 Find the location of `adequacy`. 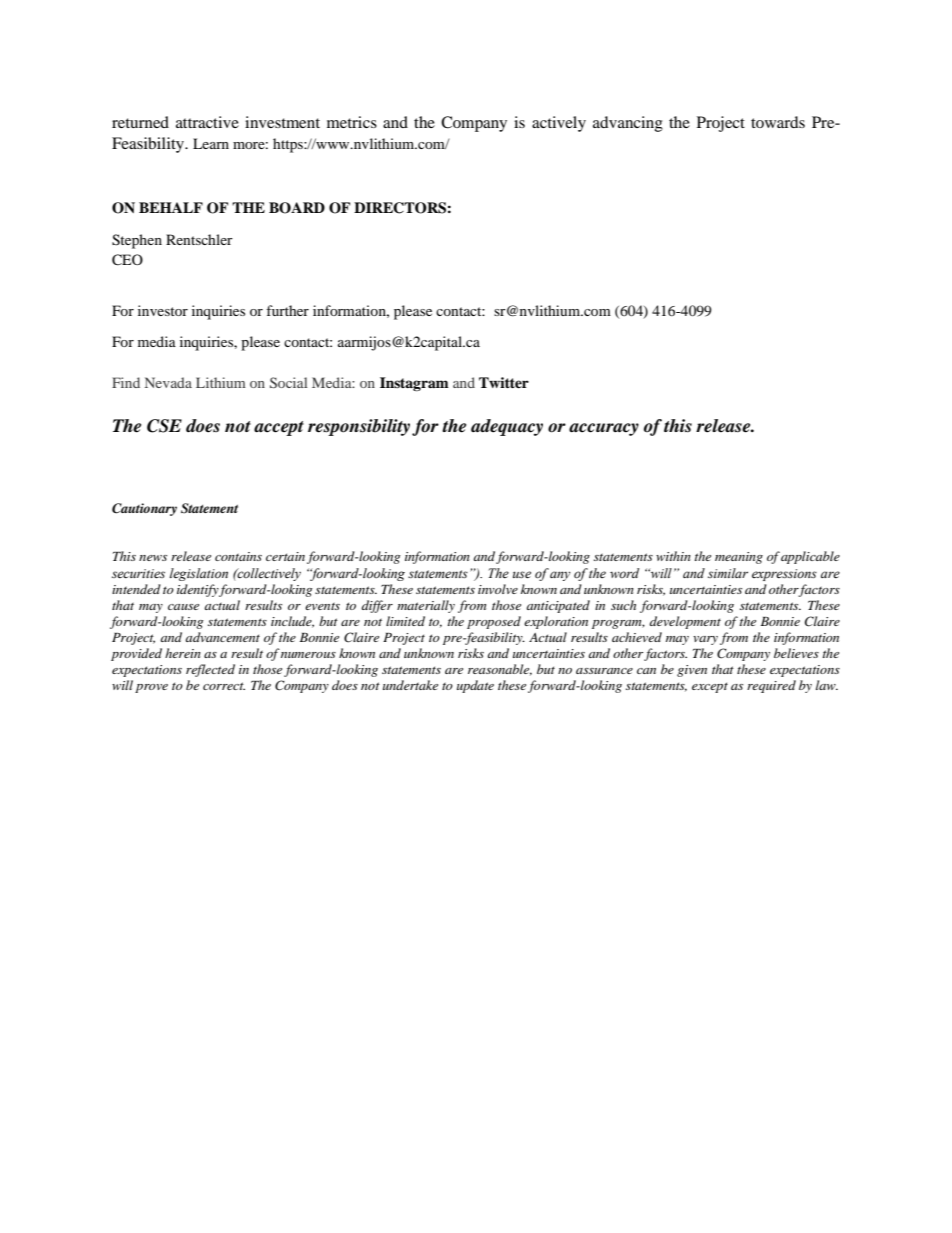

adequacy is located at coordinates (507, 427).
